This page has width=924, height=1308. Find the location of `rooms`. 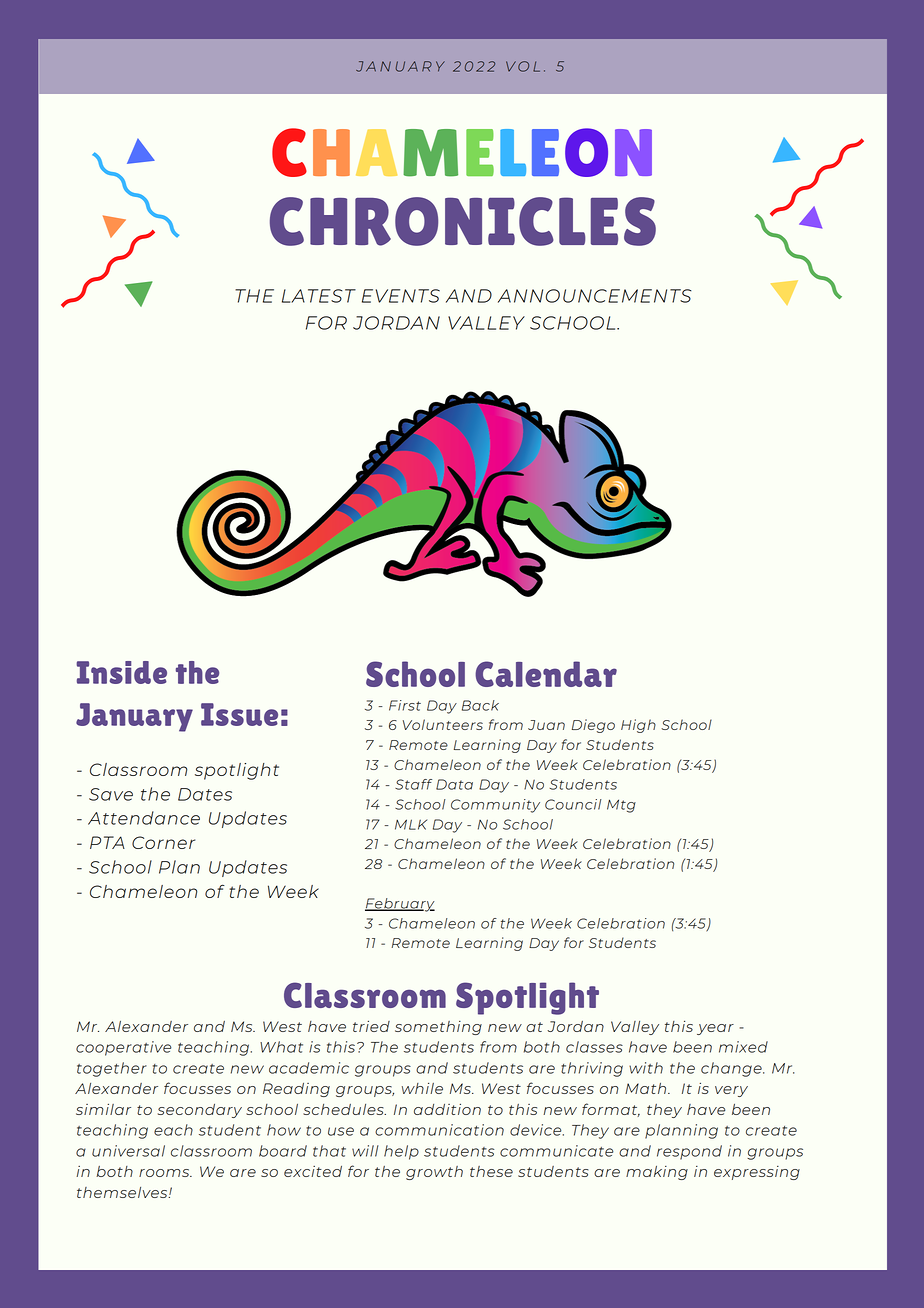

rooms is located at coordinates (165, 1173).
